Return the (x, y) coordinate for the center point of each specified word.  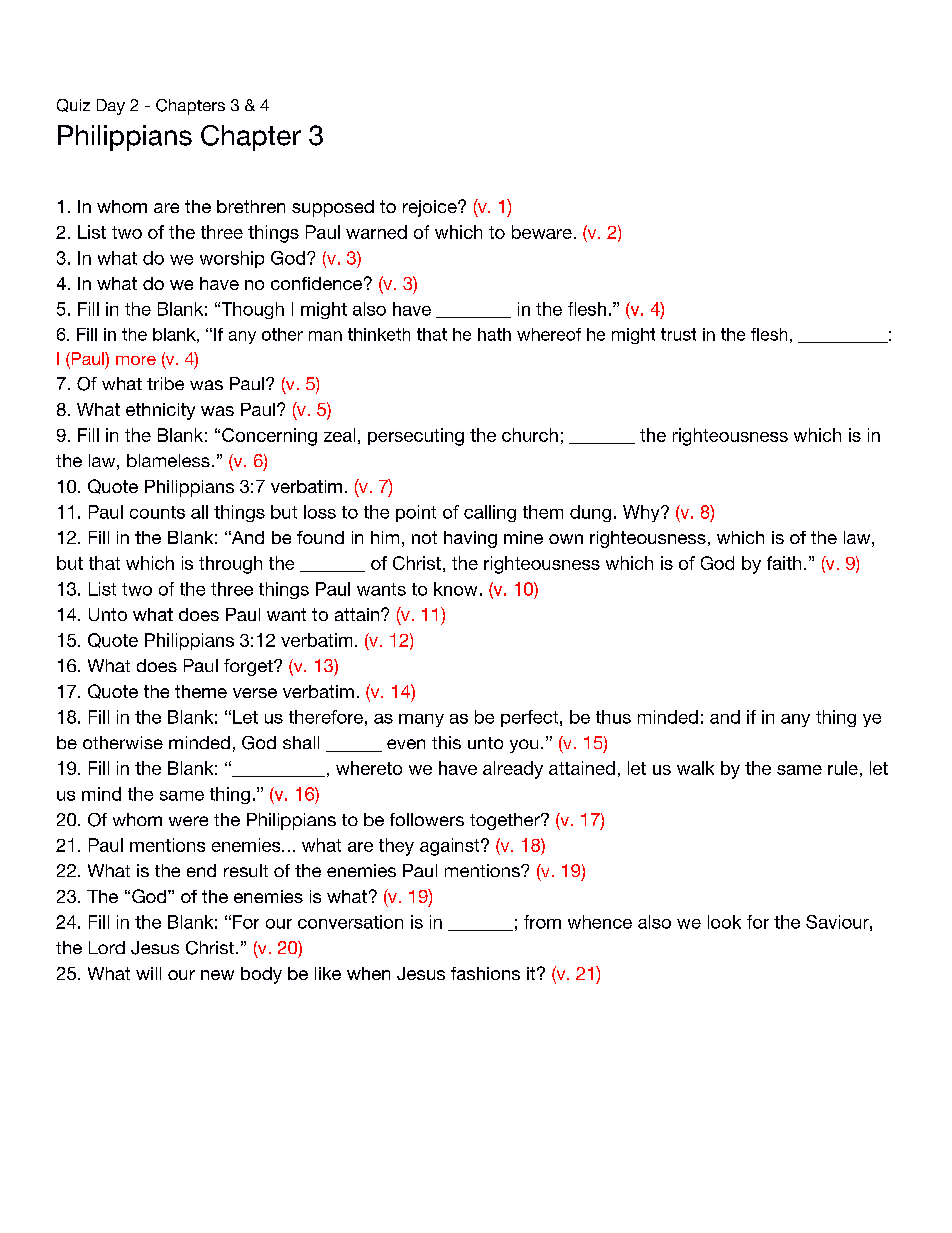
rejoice (431, 208)
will (148, 973)
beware (542, 232)
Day (111, 107)
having (470, 539)
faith (784, 563)
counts (157, 512)
